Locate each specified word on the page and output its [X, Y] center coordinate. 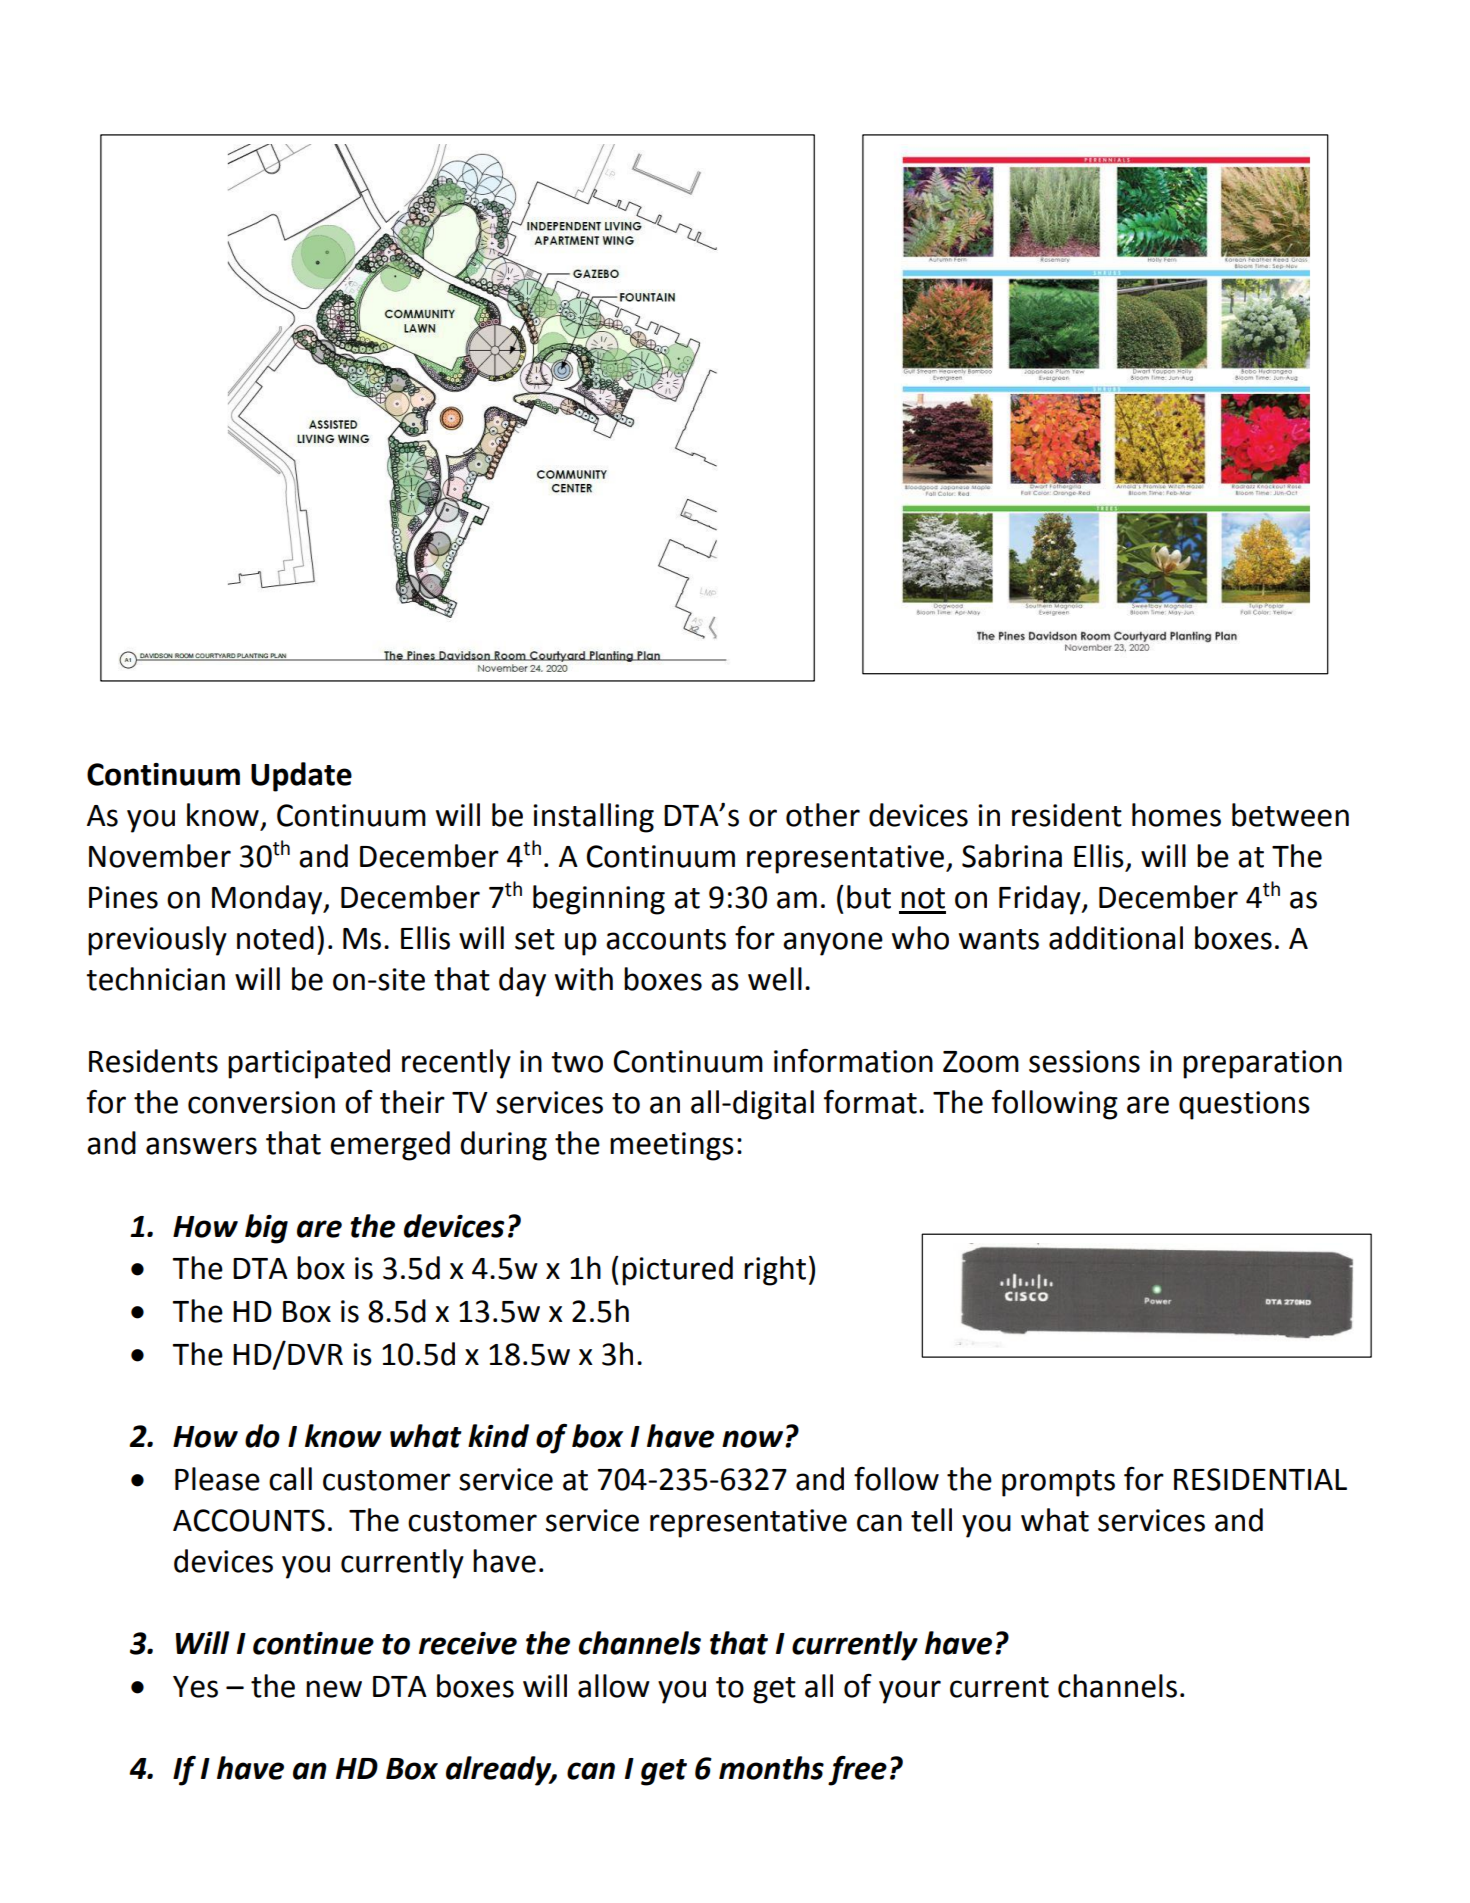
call [290, 1479]
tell [931, 1520]
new [334, 1689]
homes [1176, 815]
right [775, 1271]
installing [593, 818]
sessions [1084, 1061]
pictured [677, 1271]
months [771, 1768]
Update [301, 777]
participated [309, 1064]
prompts [1058, 1483]
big [266, 1229]
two [577, 1062]
